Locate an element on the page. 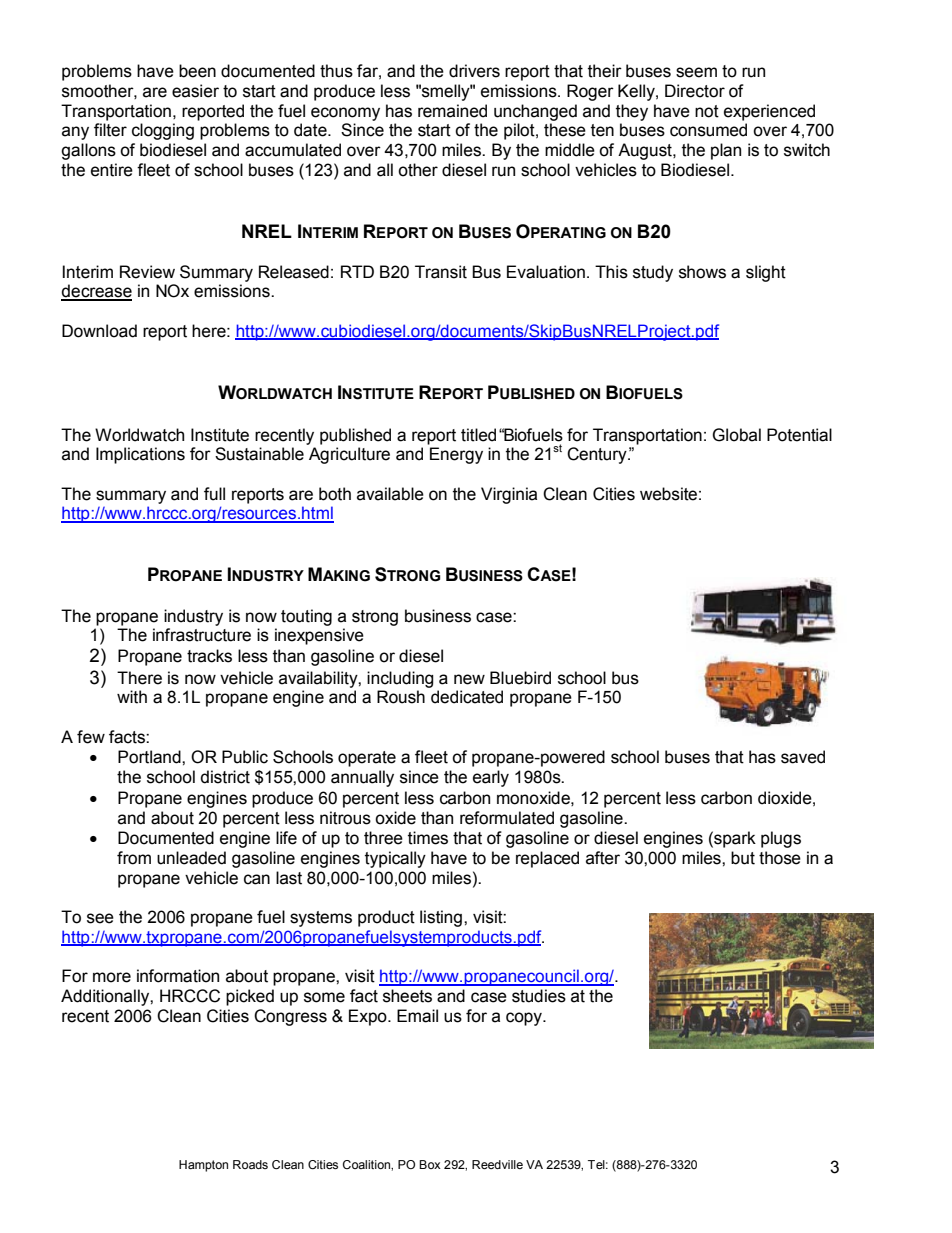 This document has height=1233, width=952. saved is located at coordinates (803, 757).
